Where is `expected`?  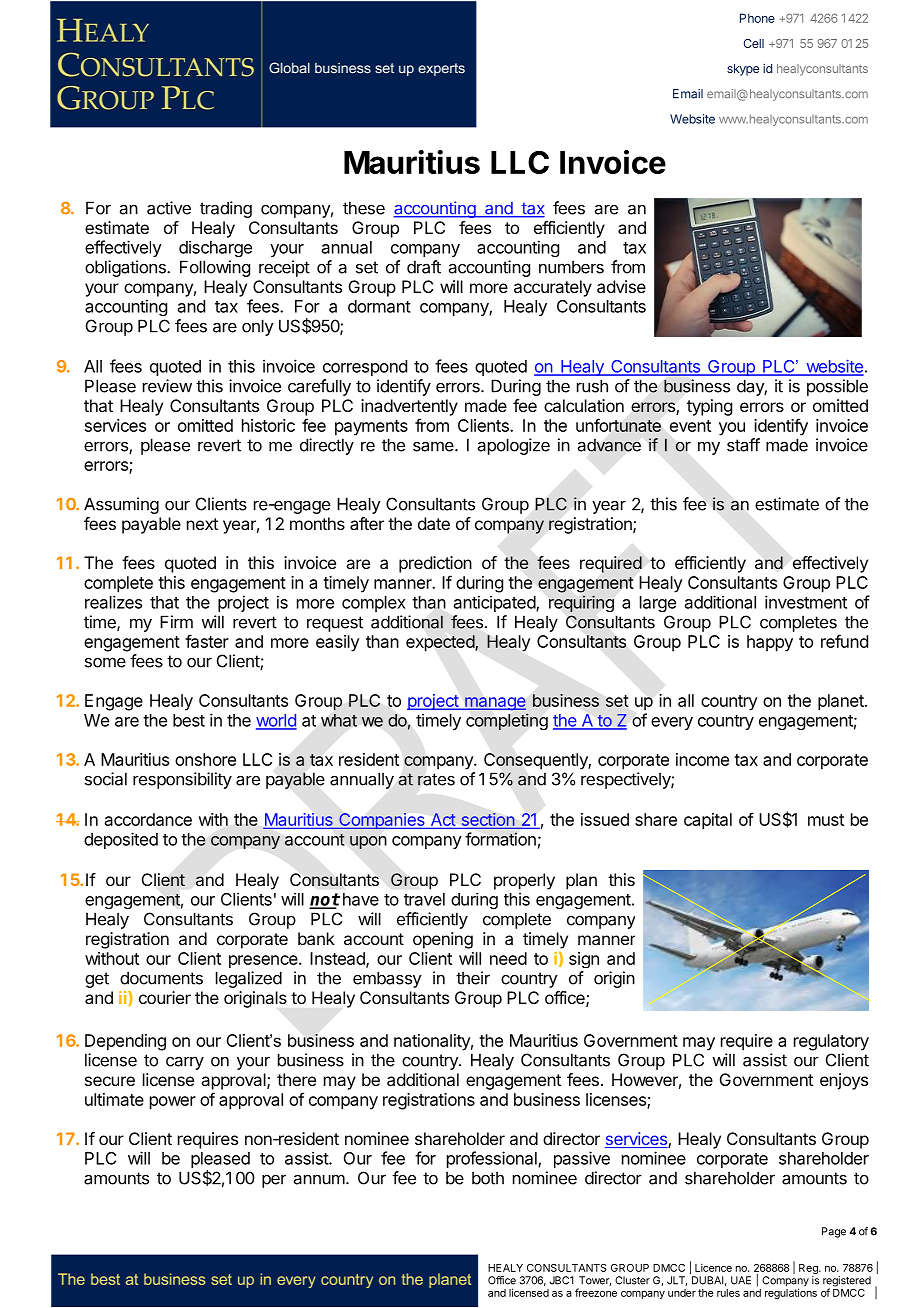
expected is located at coordinates (441, 643).
